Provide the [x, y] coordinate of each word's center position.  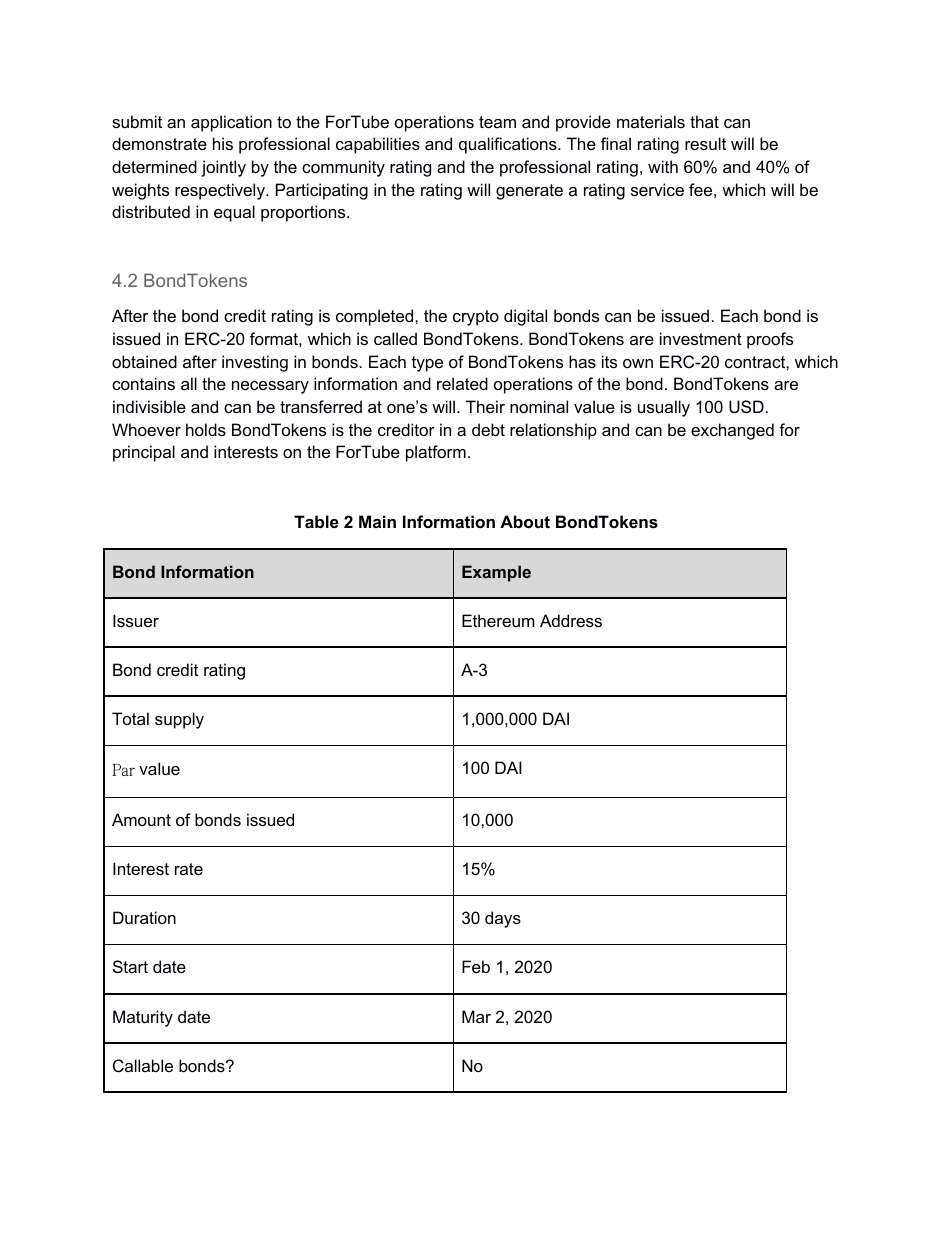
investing [255, 363]
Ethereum [498, 620]
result [705, 143]
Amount [141, 819]
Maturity [143, 1018]
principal [144, 453]
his [223, 143]
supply [179, 720]
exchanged [732, 431]
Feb [476, 966]
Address [571, 620]
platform [436, 453]
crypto [476, 318]
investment [701, 338]
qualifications [509, 145]
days [503, 919]
